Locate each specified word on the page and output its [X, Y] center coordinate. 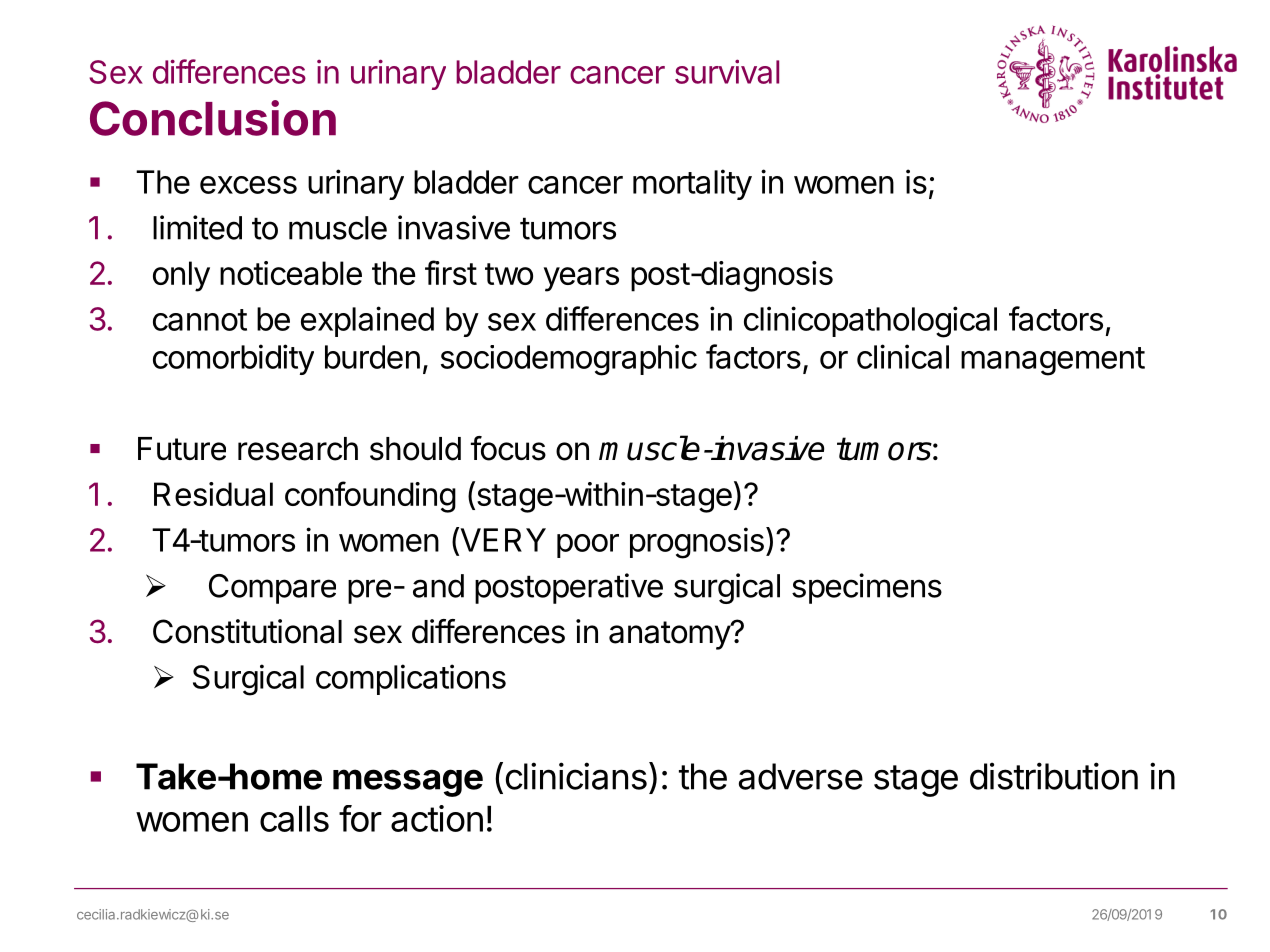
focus [508, 448]
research [298, 449]
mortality [692, 184]
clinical [903, 356]
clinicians [576, 776]
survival [727, 71]
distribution [1054, 776]
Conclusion [213, 118]
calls [294, 818]
